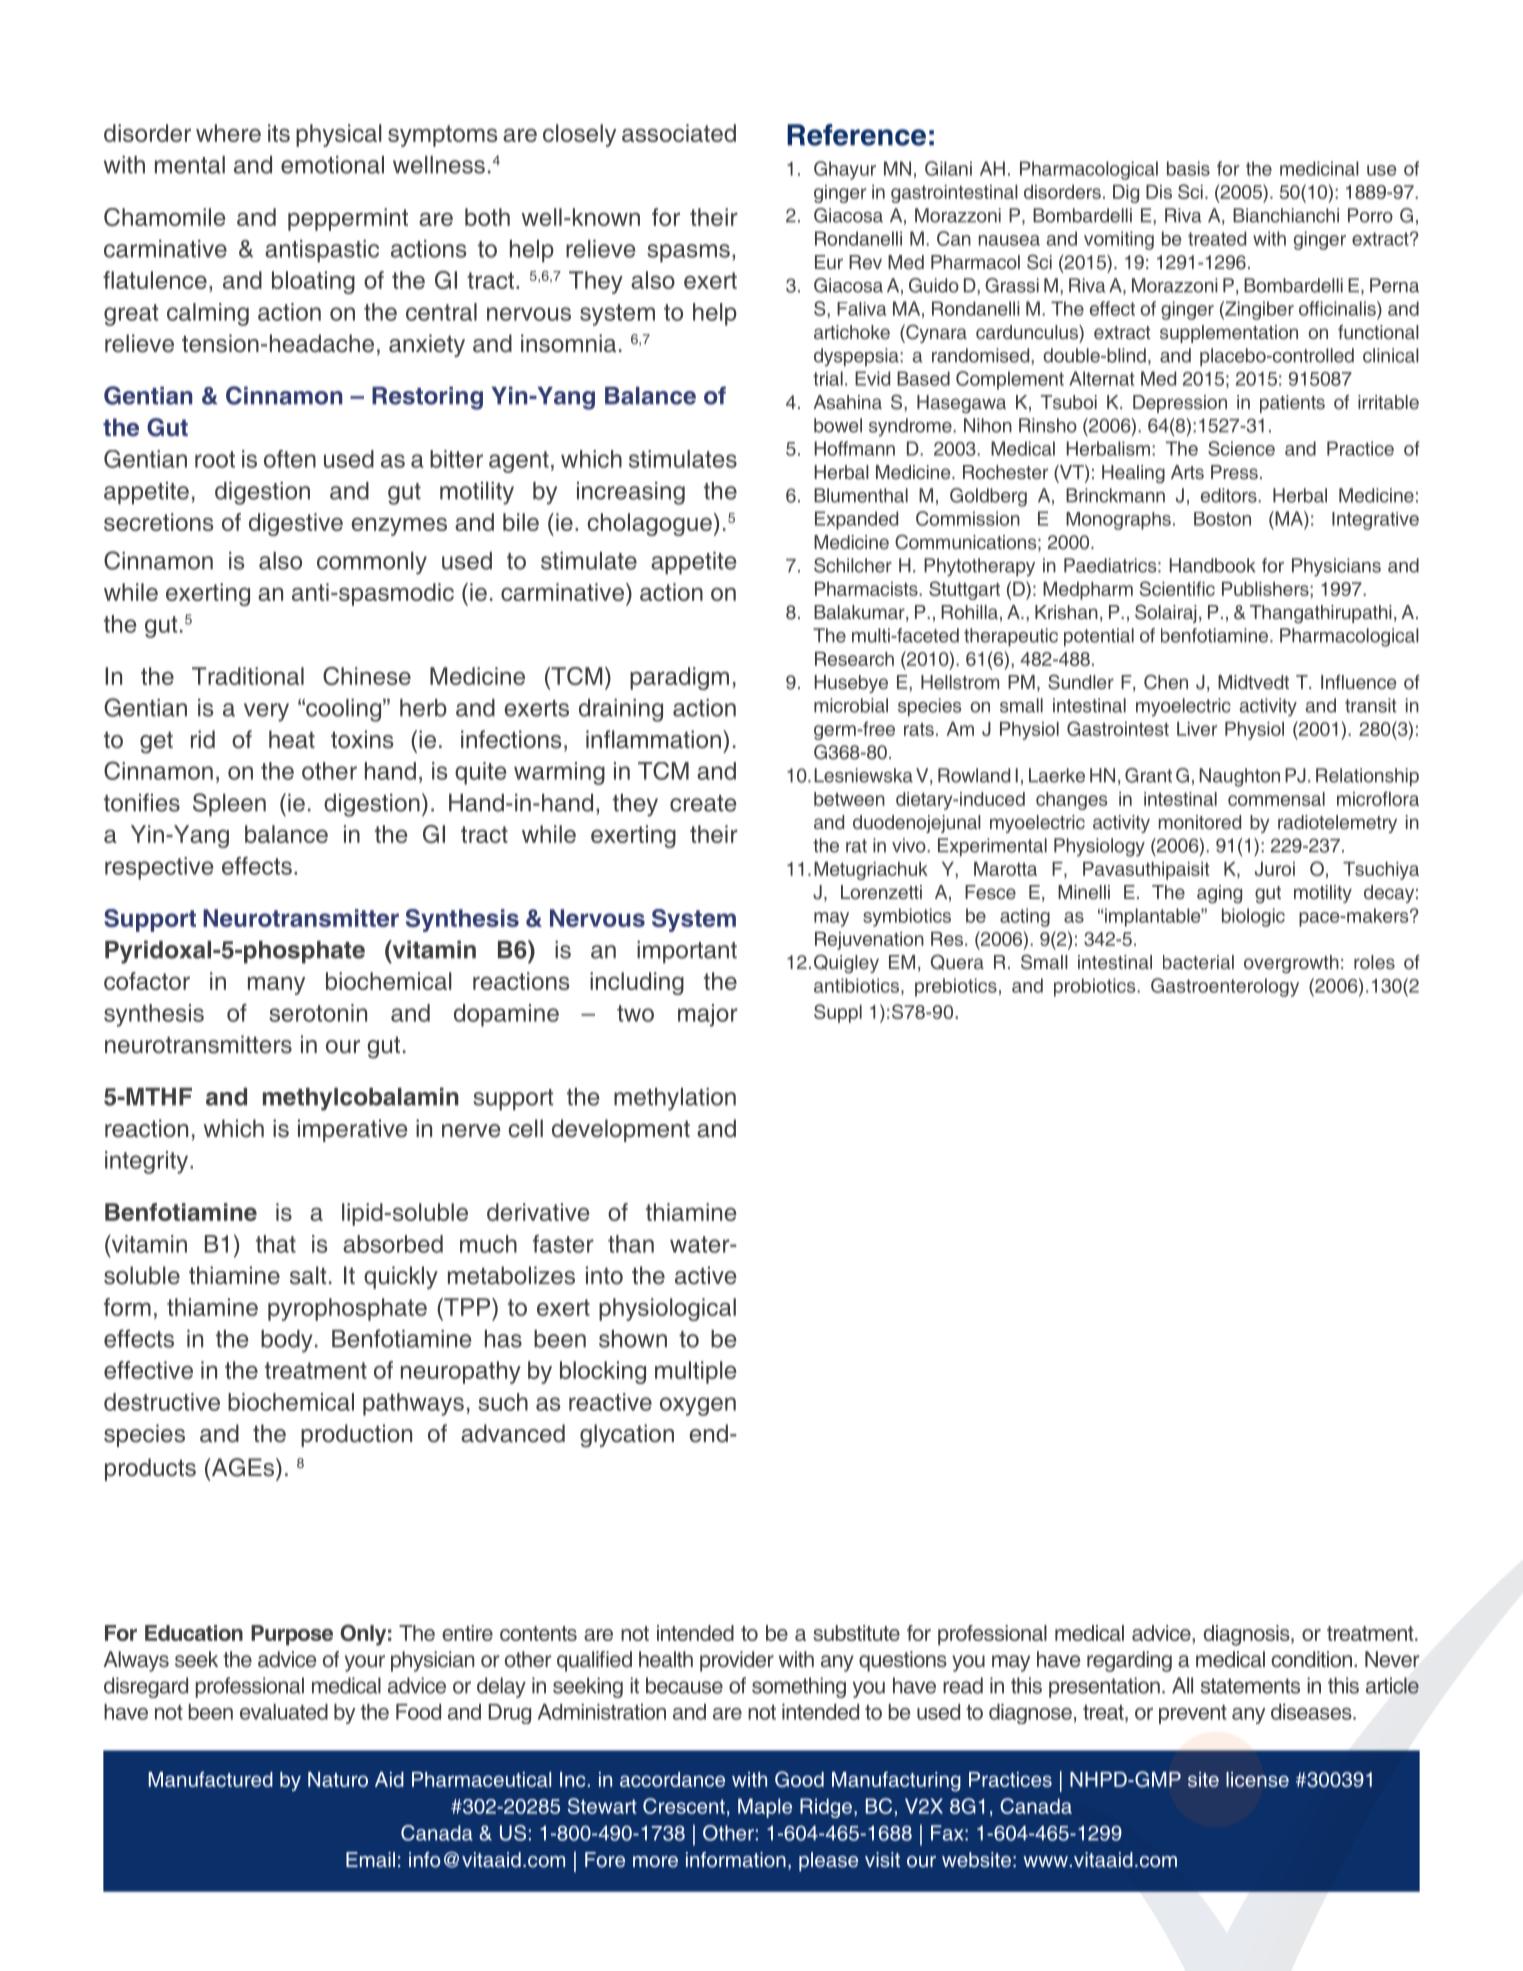 The height and width of the screenshot is (1971, 1523). What do you see at coordinates (1225, 987) in the screenshot?
I see `Gastroenterology` at bounding box center [1225, 987].
